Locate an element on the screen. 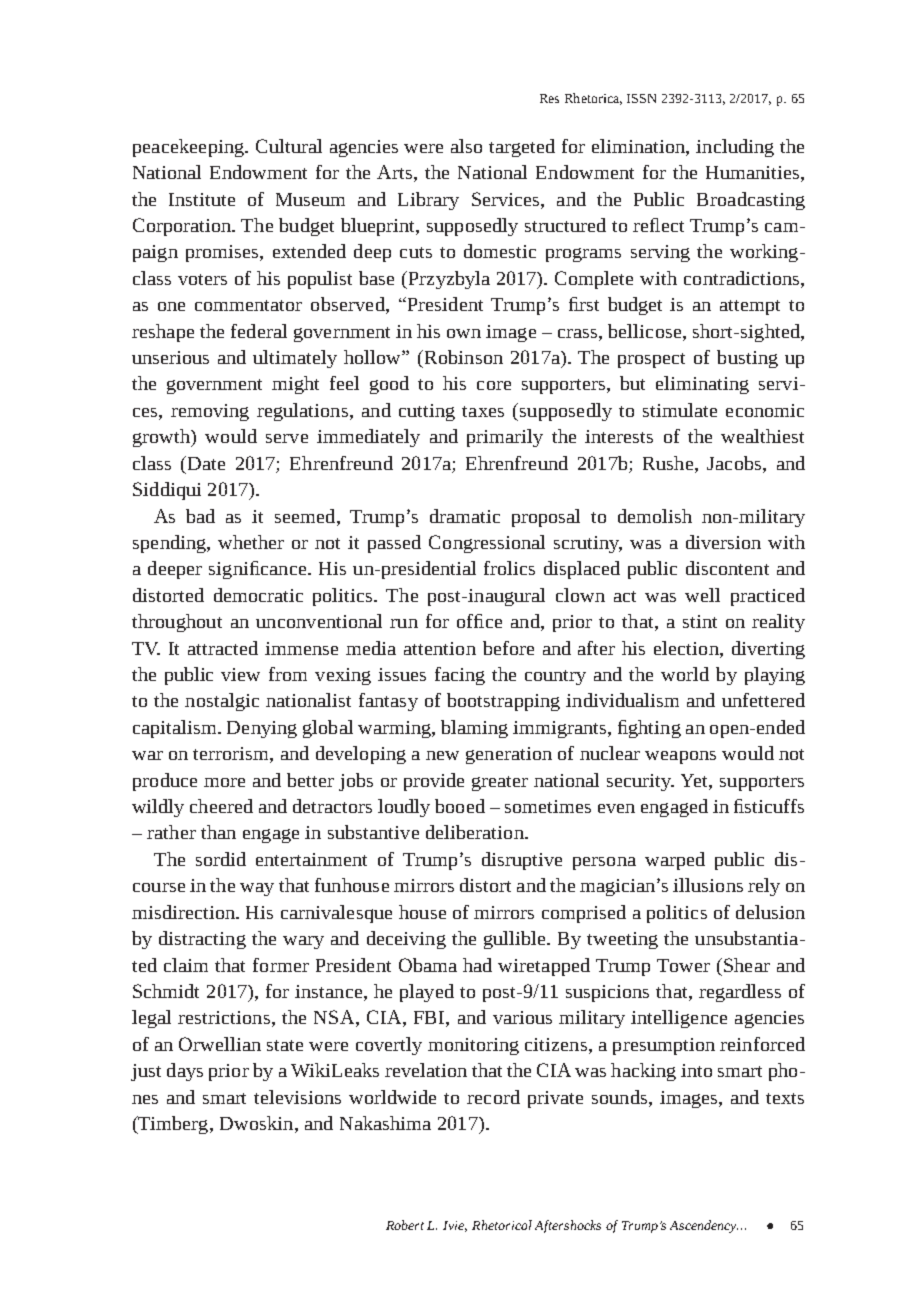  including is located at coordinates (735, 148).
